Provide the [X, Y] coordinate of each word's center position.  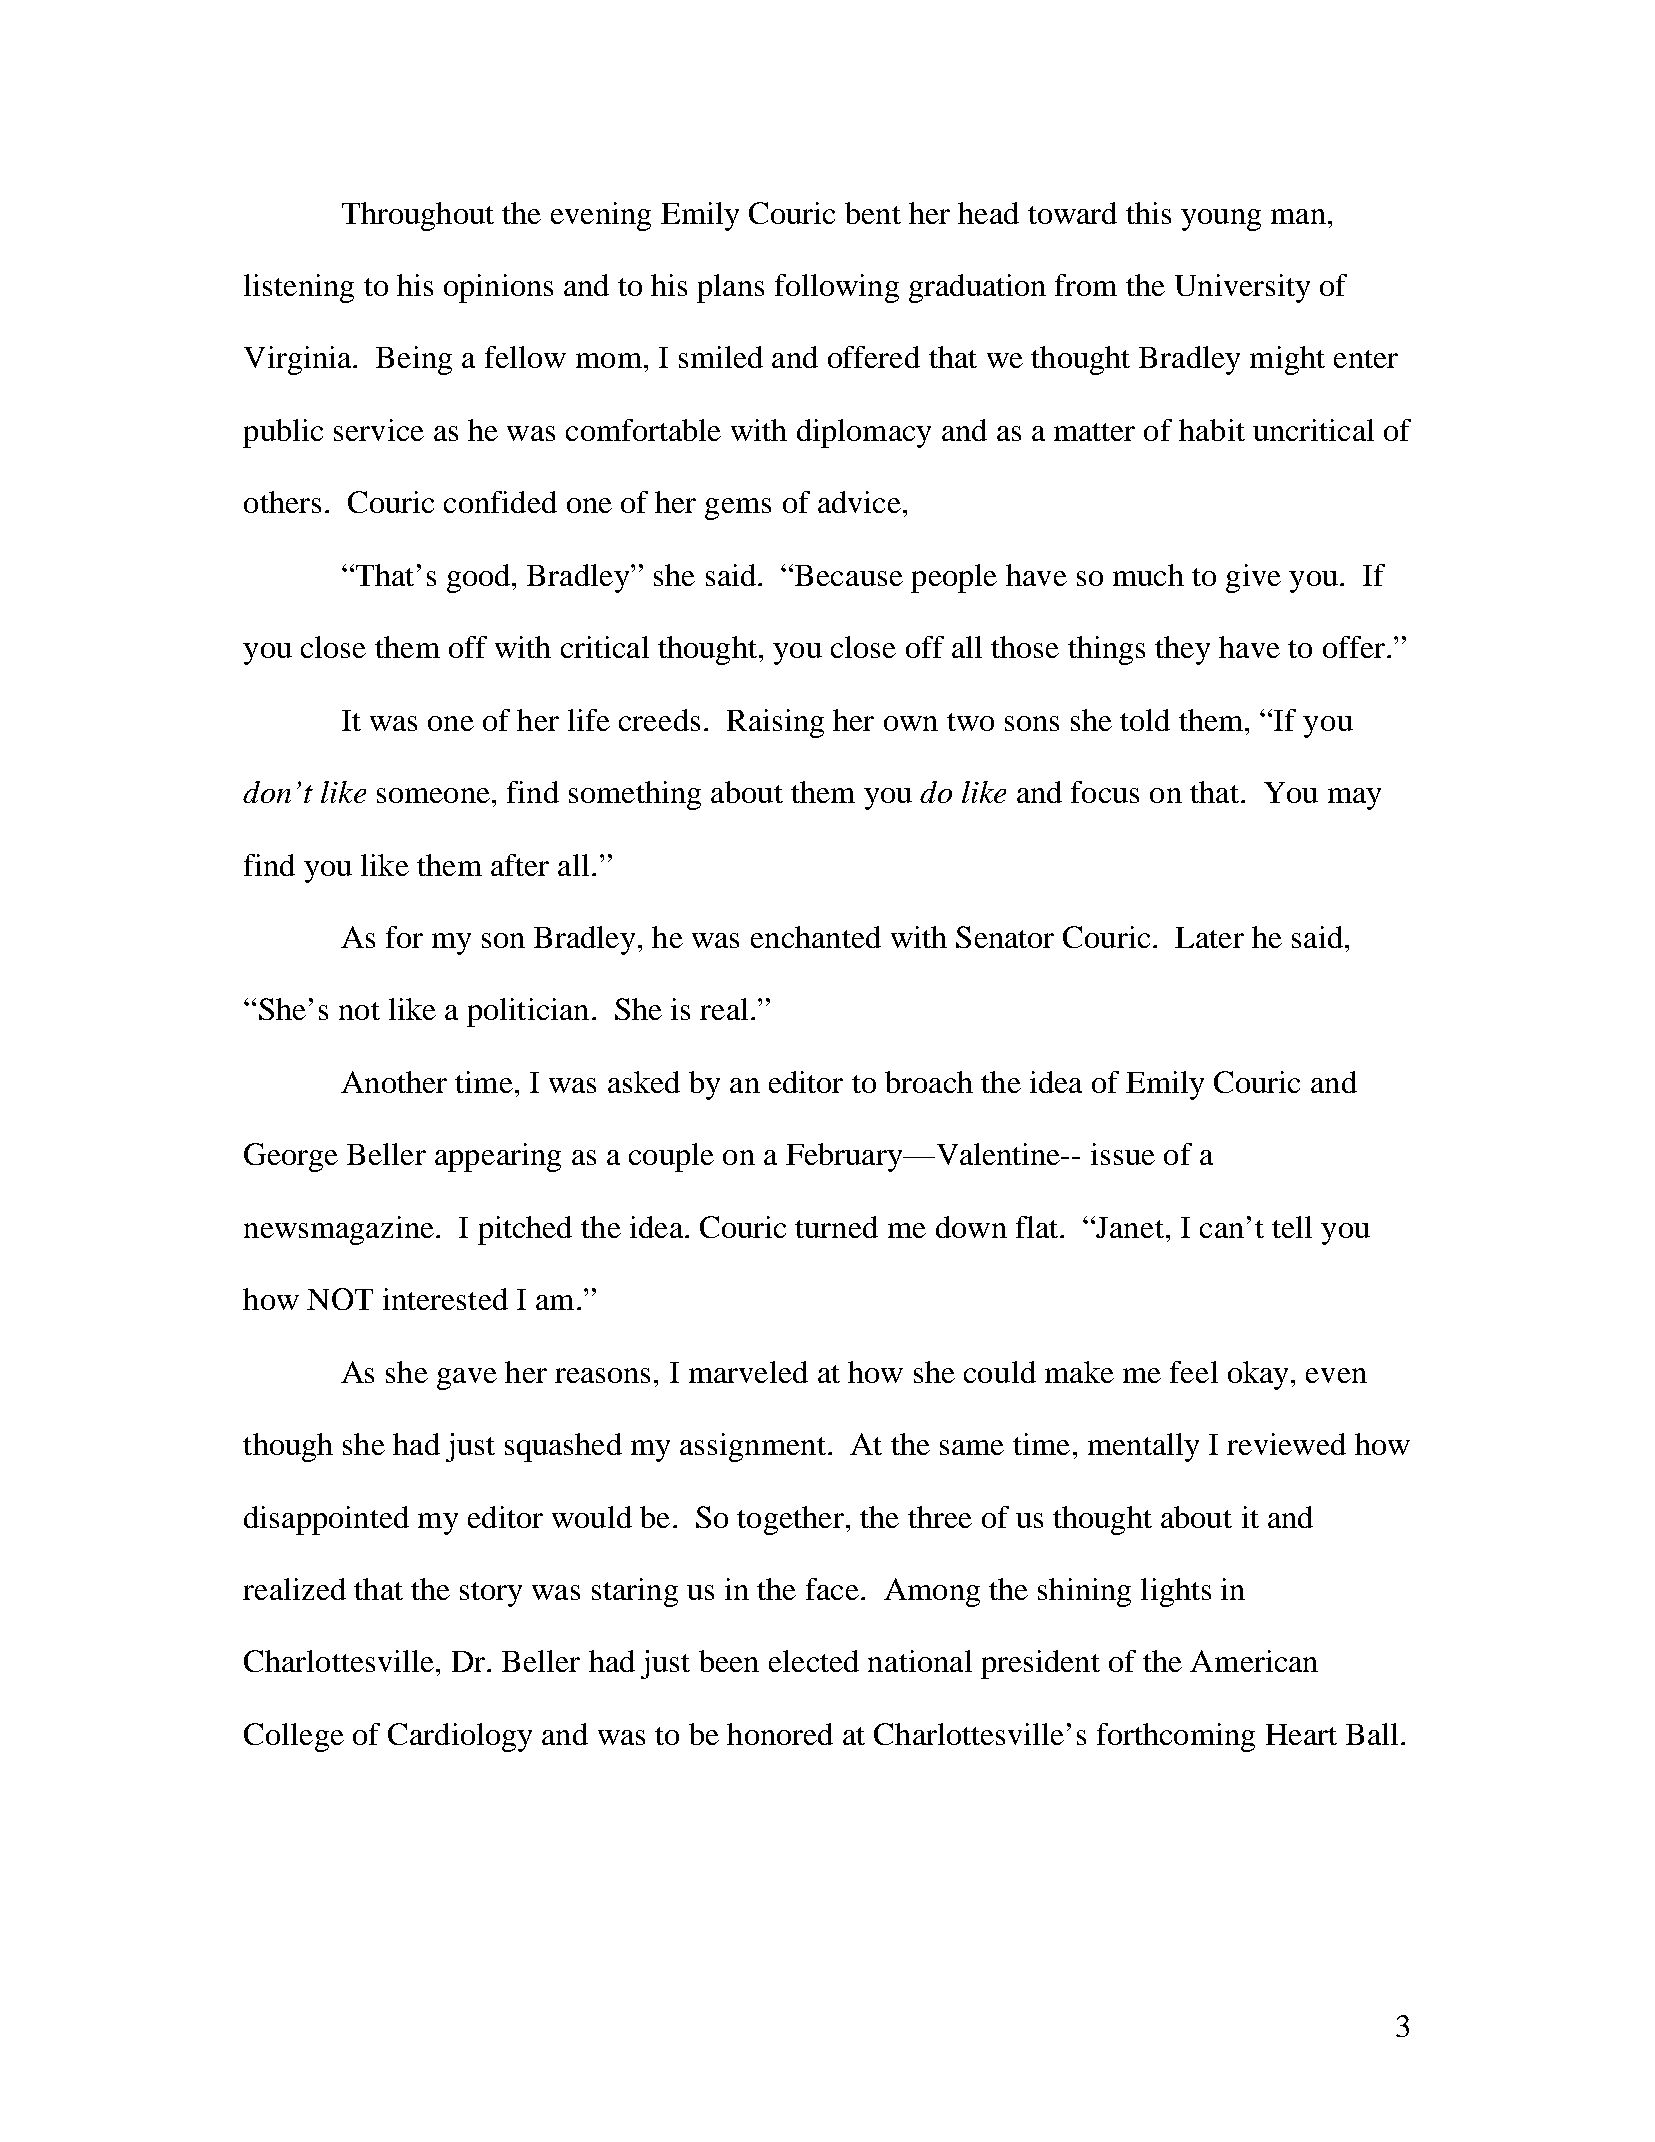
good [480, 578]
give [1253, 578]
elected [814, 1661]
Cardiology [460, 1737]
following [837, 288]
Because [849, 575]
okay [1258, 1375]
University [1242, 288]
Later [1209, 937]
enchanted [816, 937]
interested [445, 1299]
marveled [748, 1372]
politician [528, 1012]
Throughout [418, 216]
